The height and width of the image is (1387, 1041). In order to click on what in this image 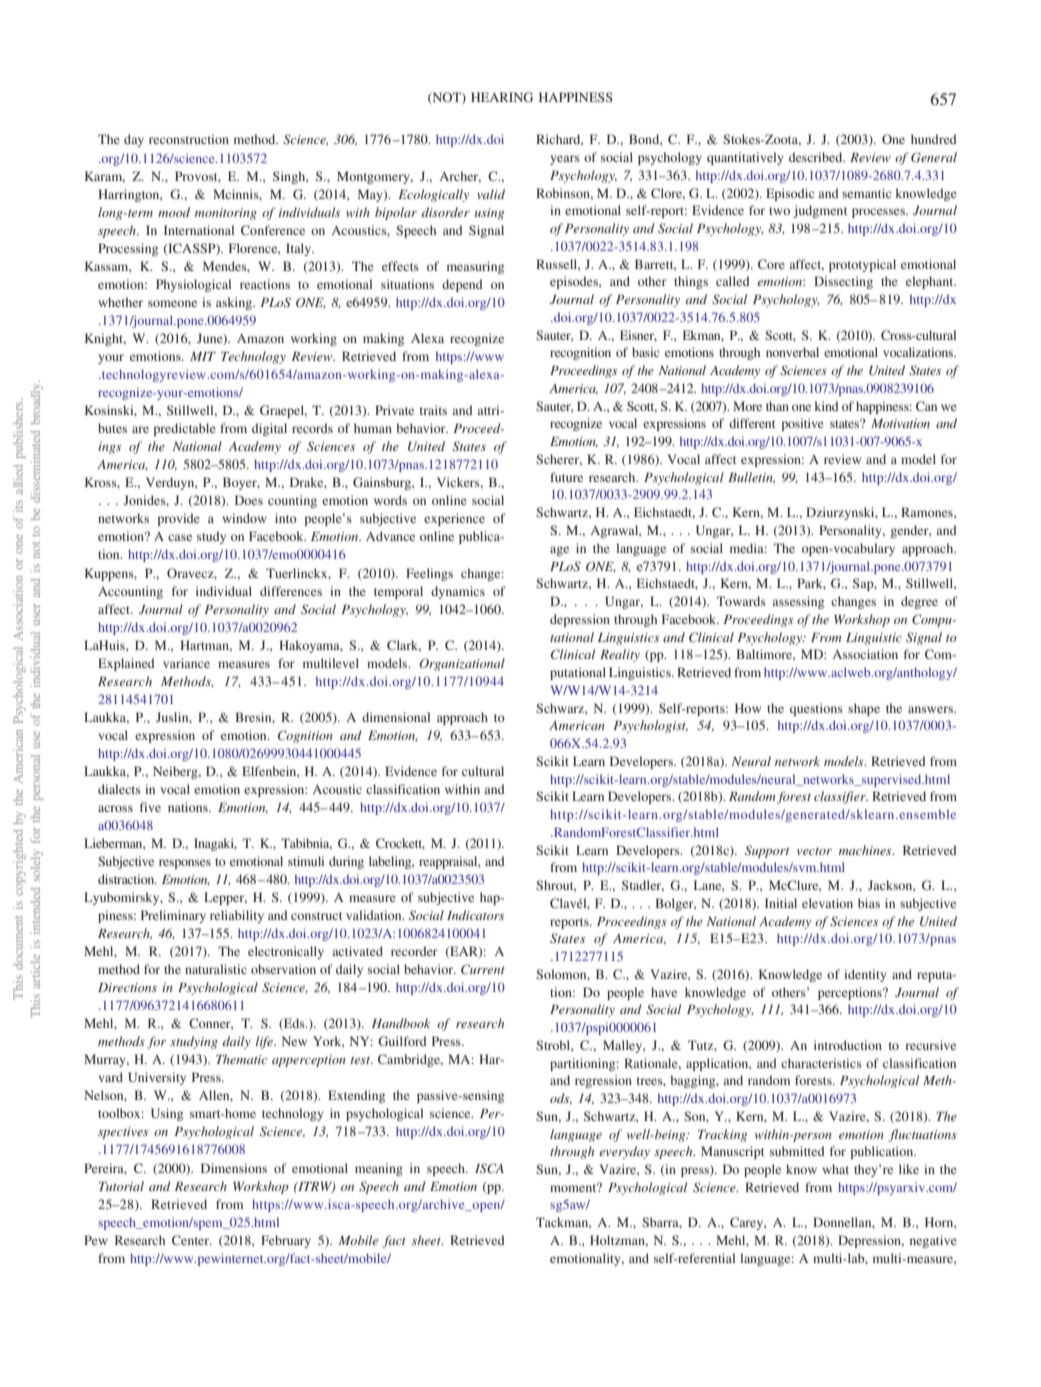, I will do `click(835, 1169)`.
